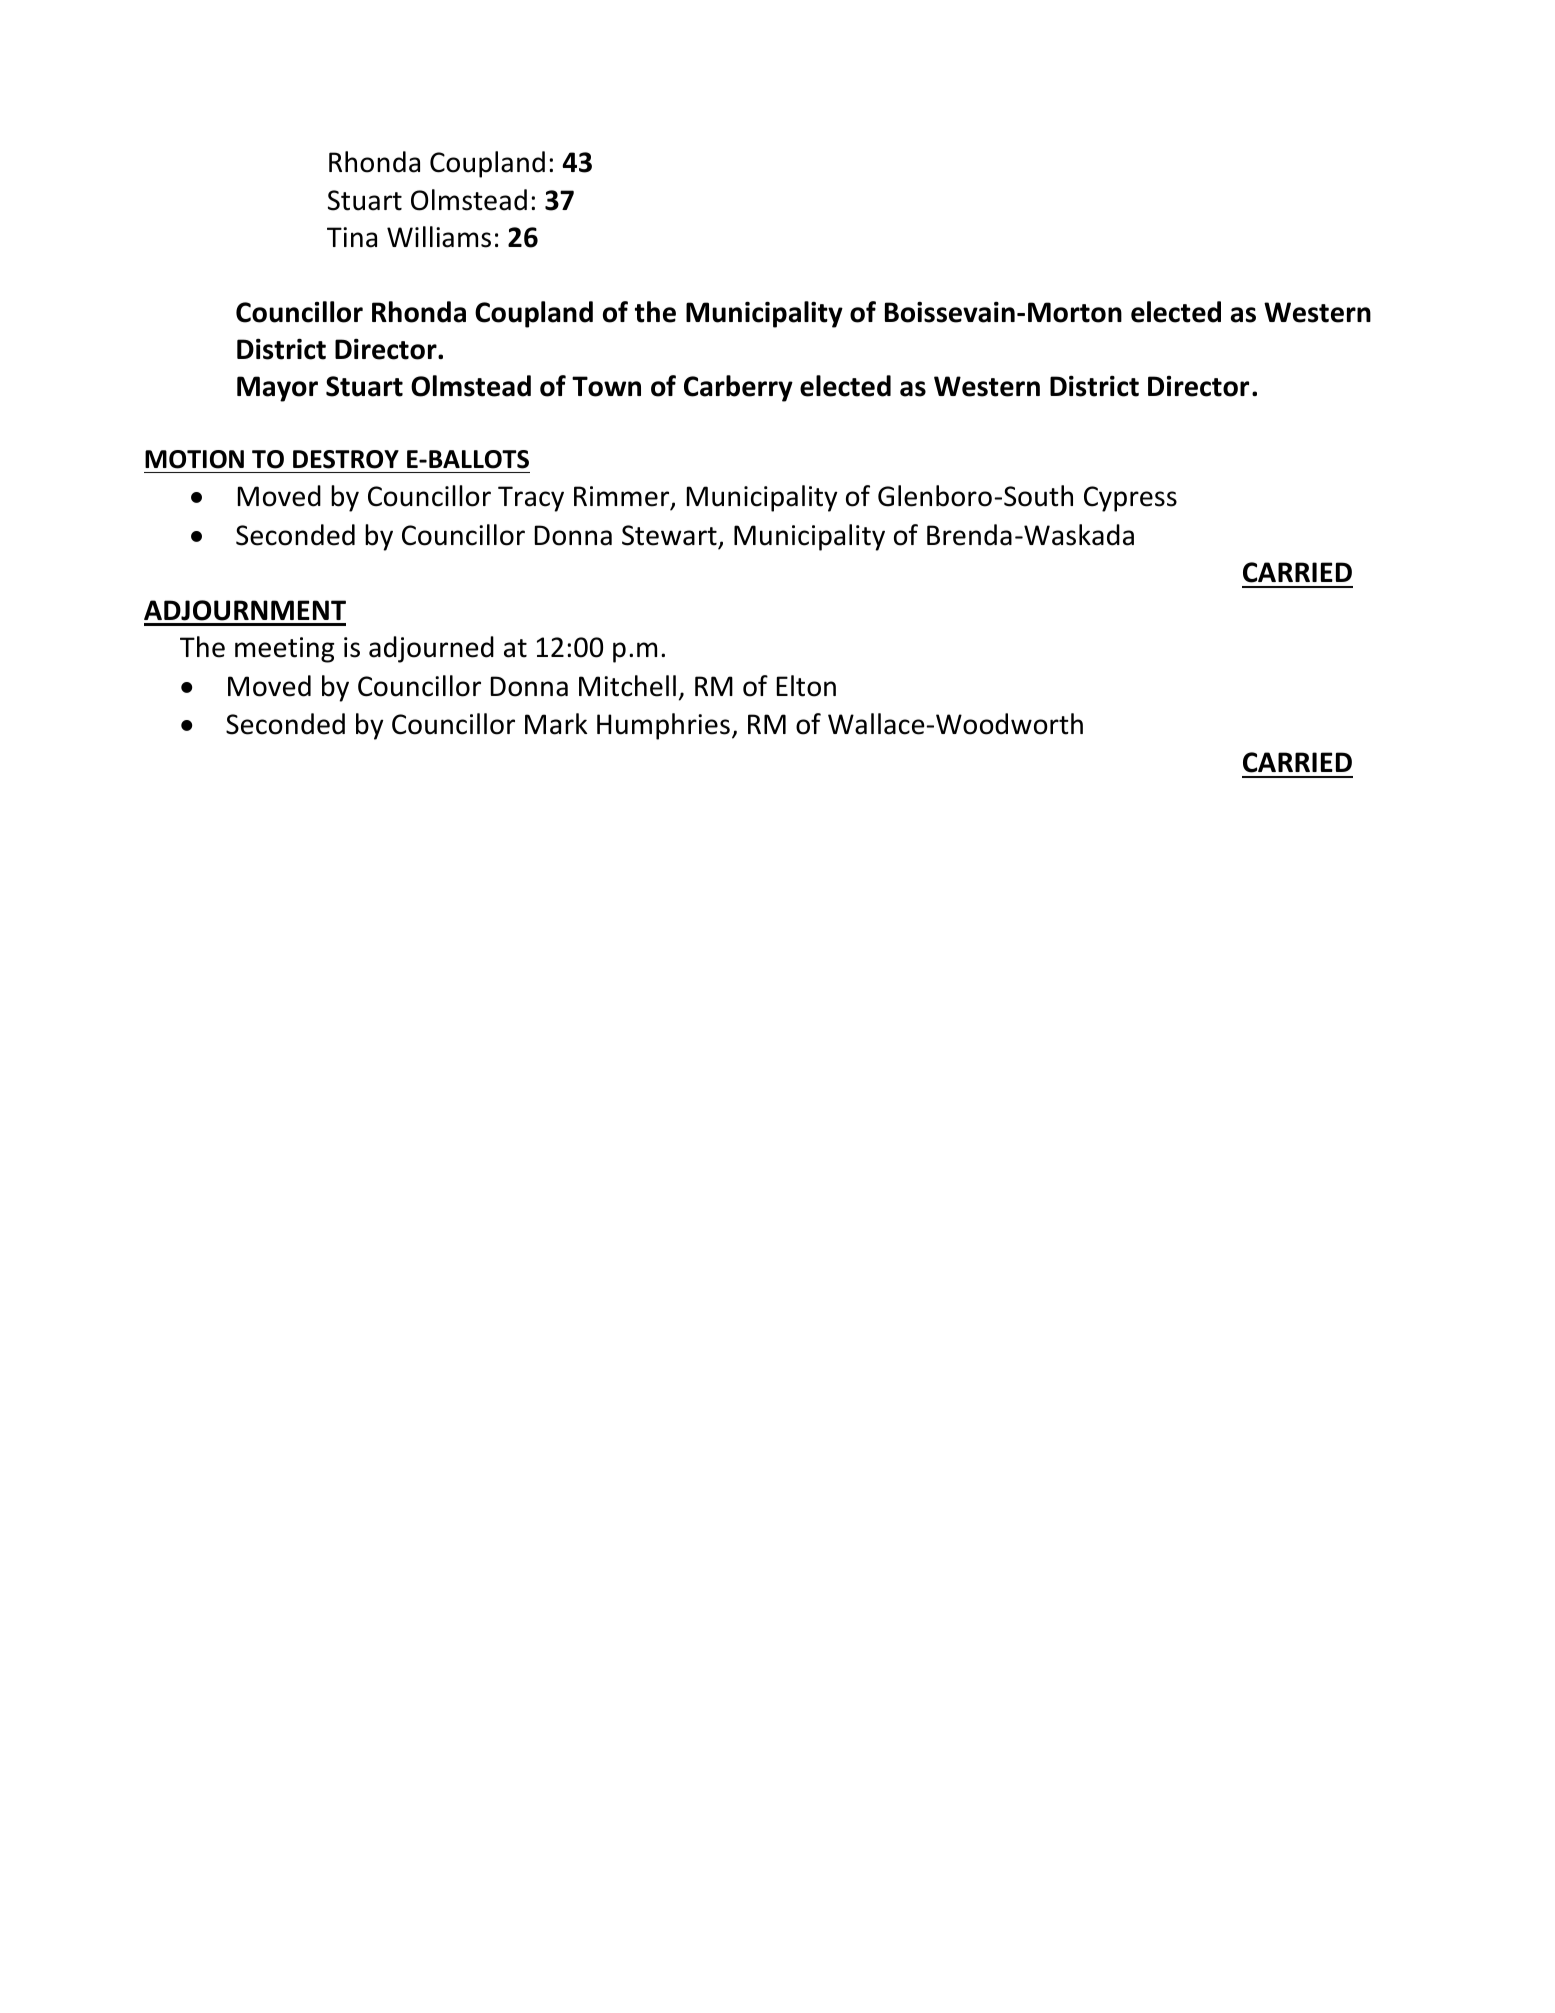  I want to click on Tracy, so click(531, 499).
